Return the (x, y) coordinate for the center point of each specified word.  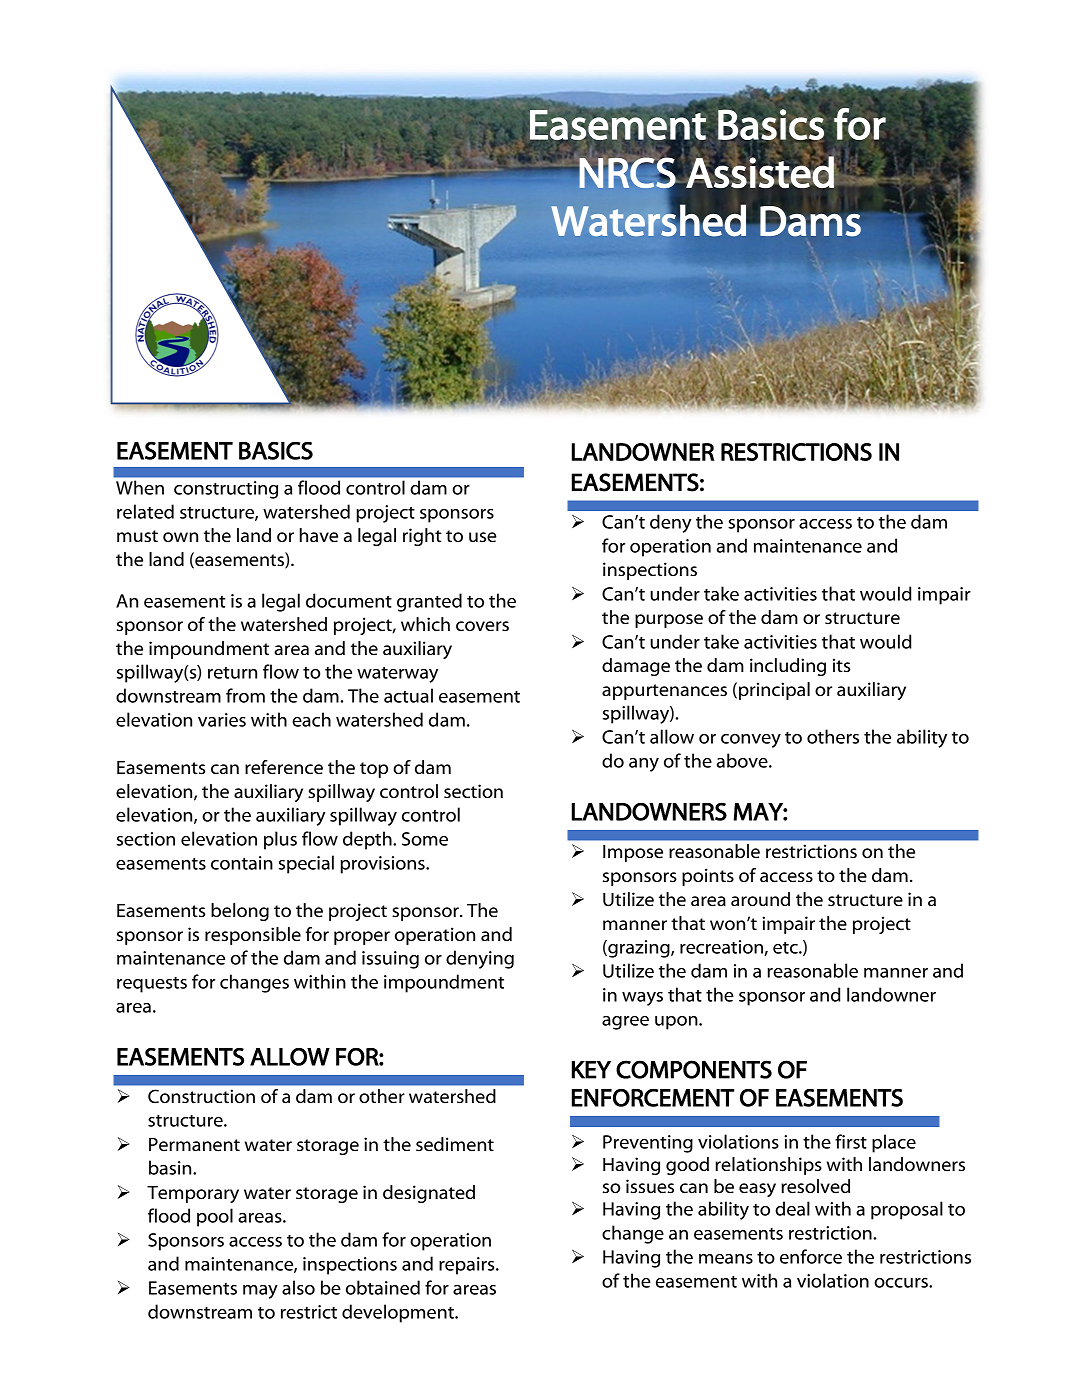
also (298, 1287)
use (483, 537)
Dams (811, 220)
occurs (902, 1283)
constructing (226, 490)
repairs (468, 1266)
